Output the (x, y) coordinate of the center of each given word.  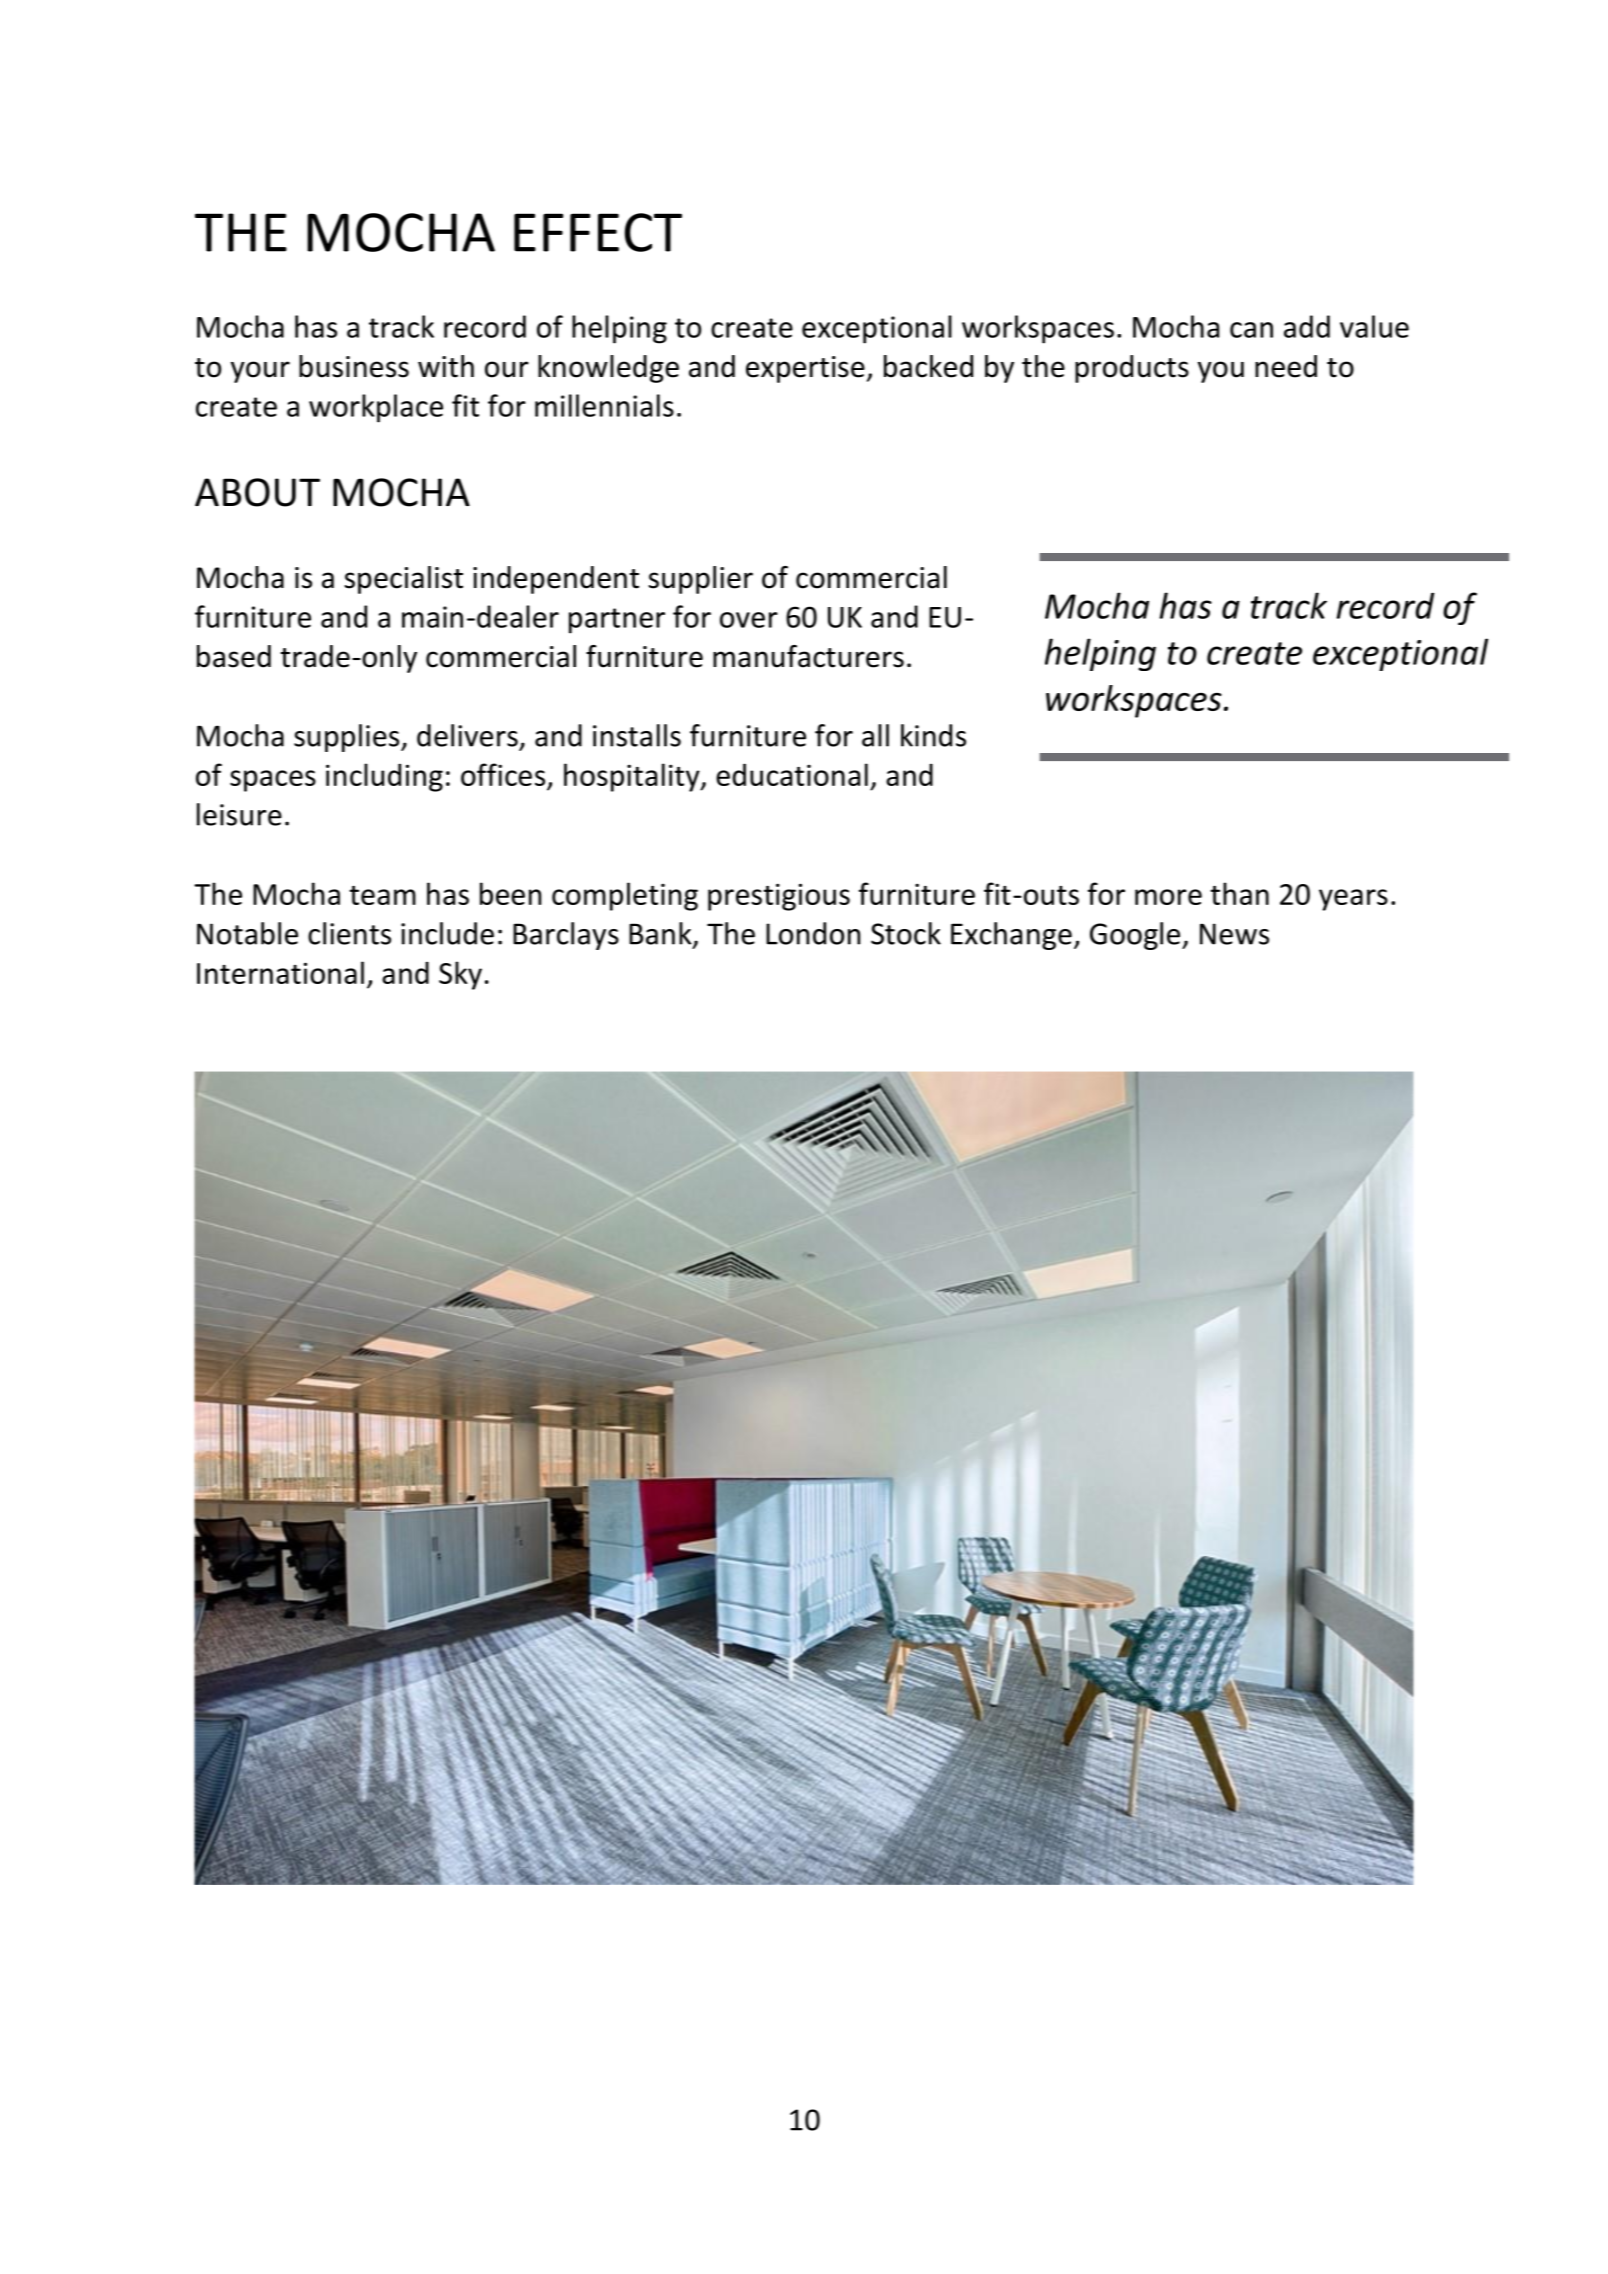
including (384, 777)
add (1307, 326)
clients (349, 933)
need (1286, 366)
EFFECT (598, 232)
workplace (376, 408)
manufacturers (808, 656)
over (749, 620)
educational (792, 774)
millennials (604, 405)
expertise (805, 369)
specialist (404, 580)
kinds (933, 735)
